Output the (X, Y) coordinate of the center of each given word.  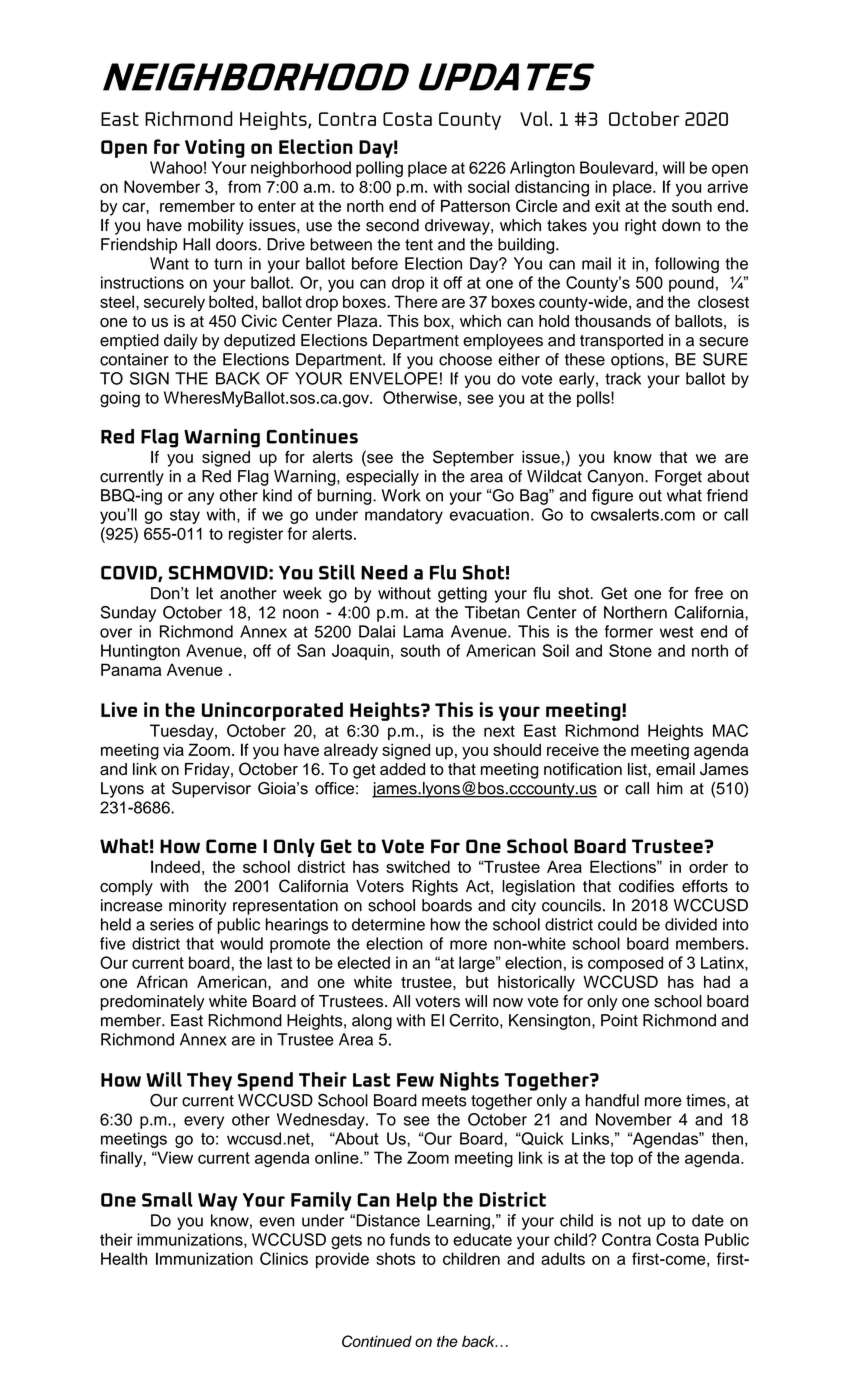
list (638, 769)
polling (379, 169)
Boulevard (616, 167)
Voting (215, 148)
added (402, 769)
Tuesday (183, 732)
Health (124, 1258)
